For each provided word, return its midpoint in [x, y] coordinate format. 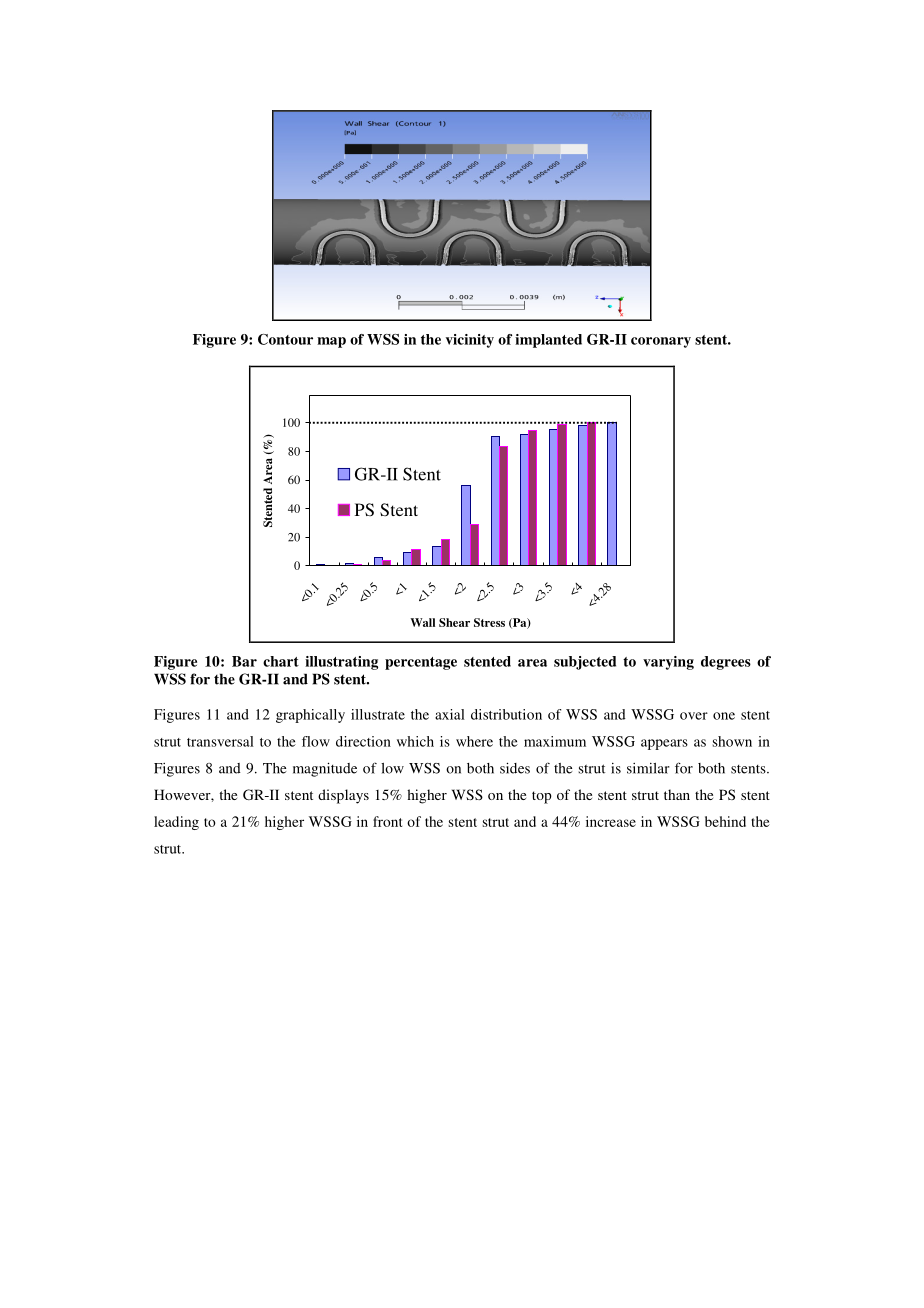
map [331, 342]
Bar [244, 661]
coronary [661, 342]
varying [668, 663]
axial [450, 714]
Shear [454, 622]
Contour [285, 339]
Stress [489, 622]
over [694, 716]
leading [176, 823]
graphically [310, 716]
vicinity [470, 341]
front [387, 821]
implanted [548, 341]
